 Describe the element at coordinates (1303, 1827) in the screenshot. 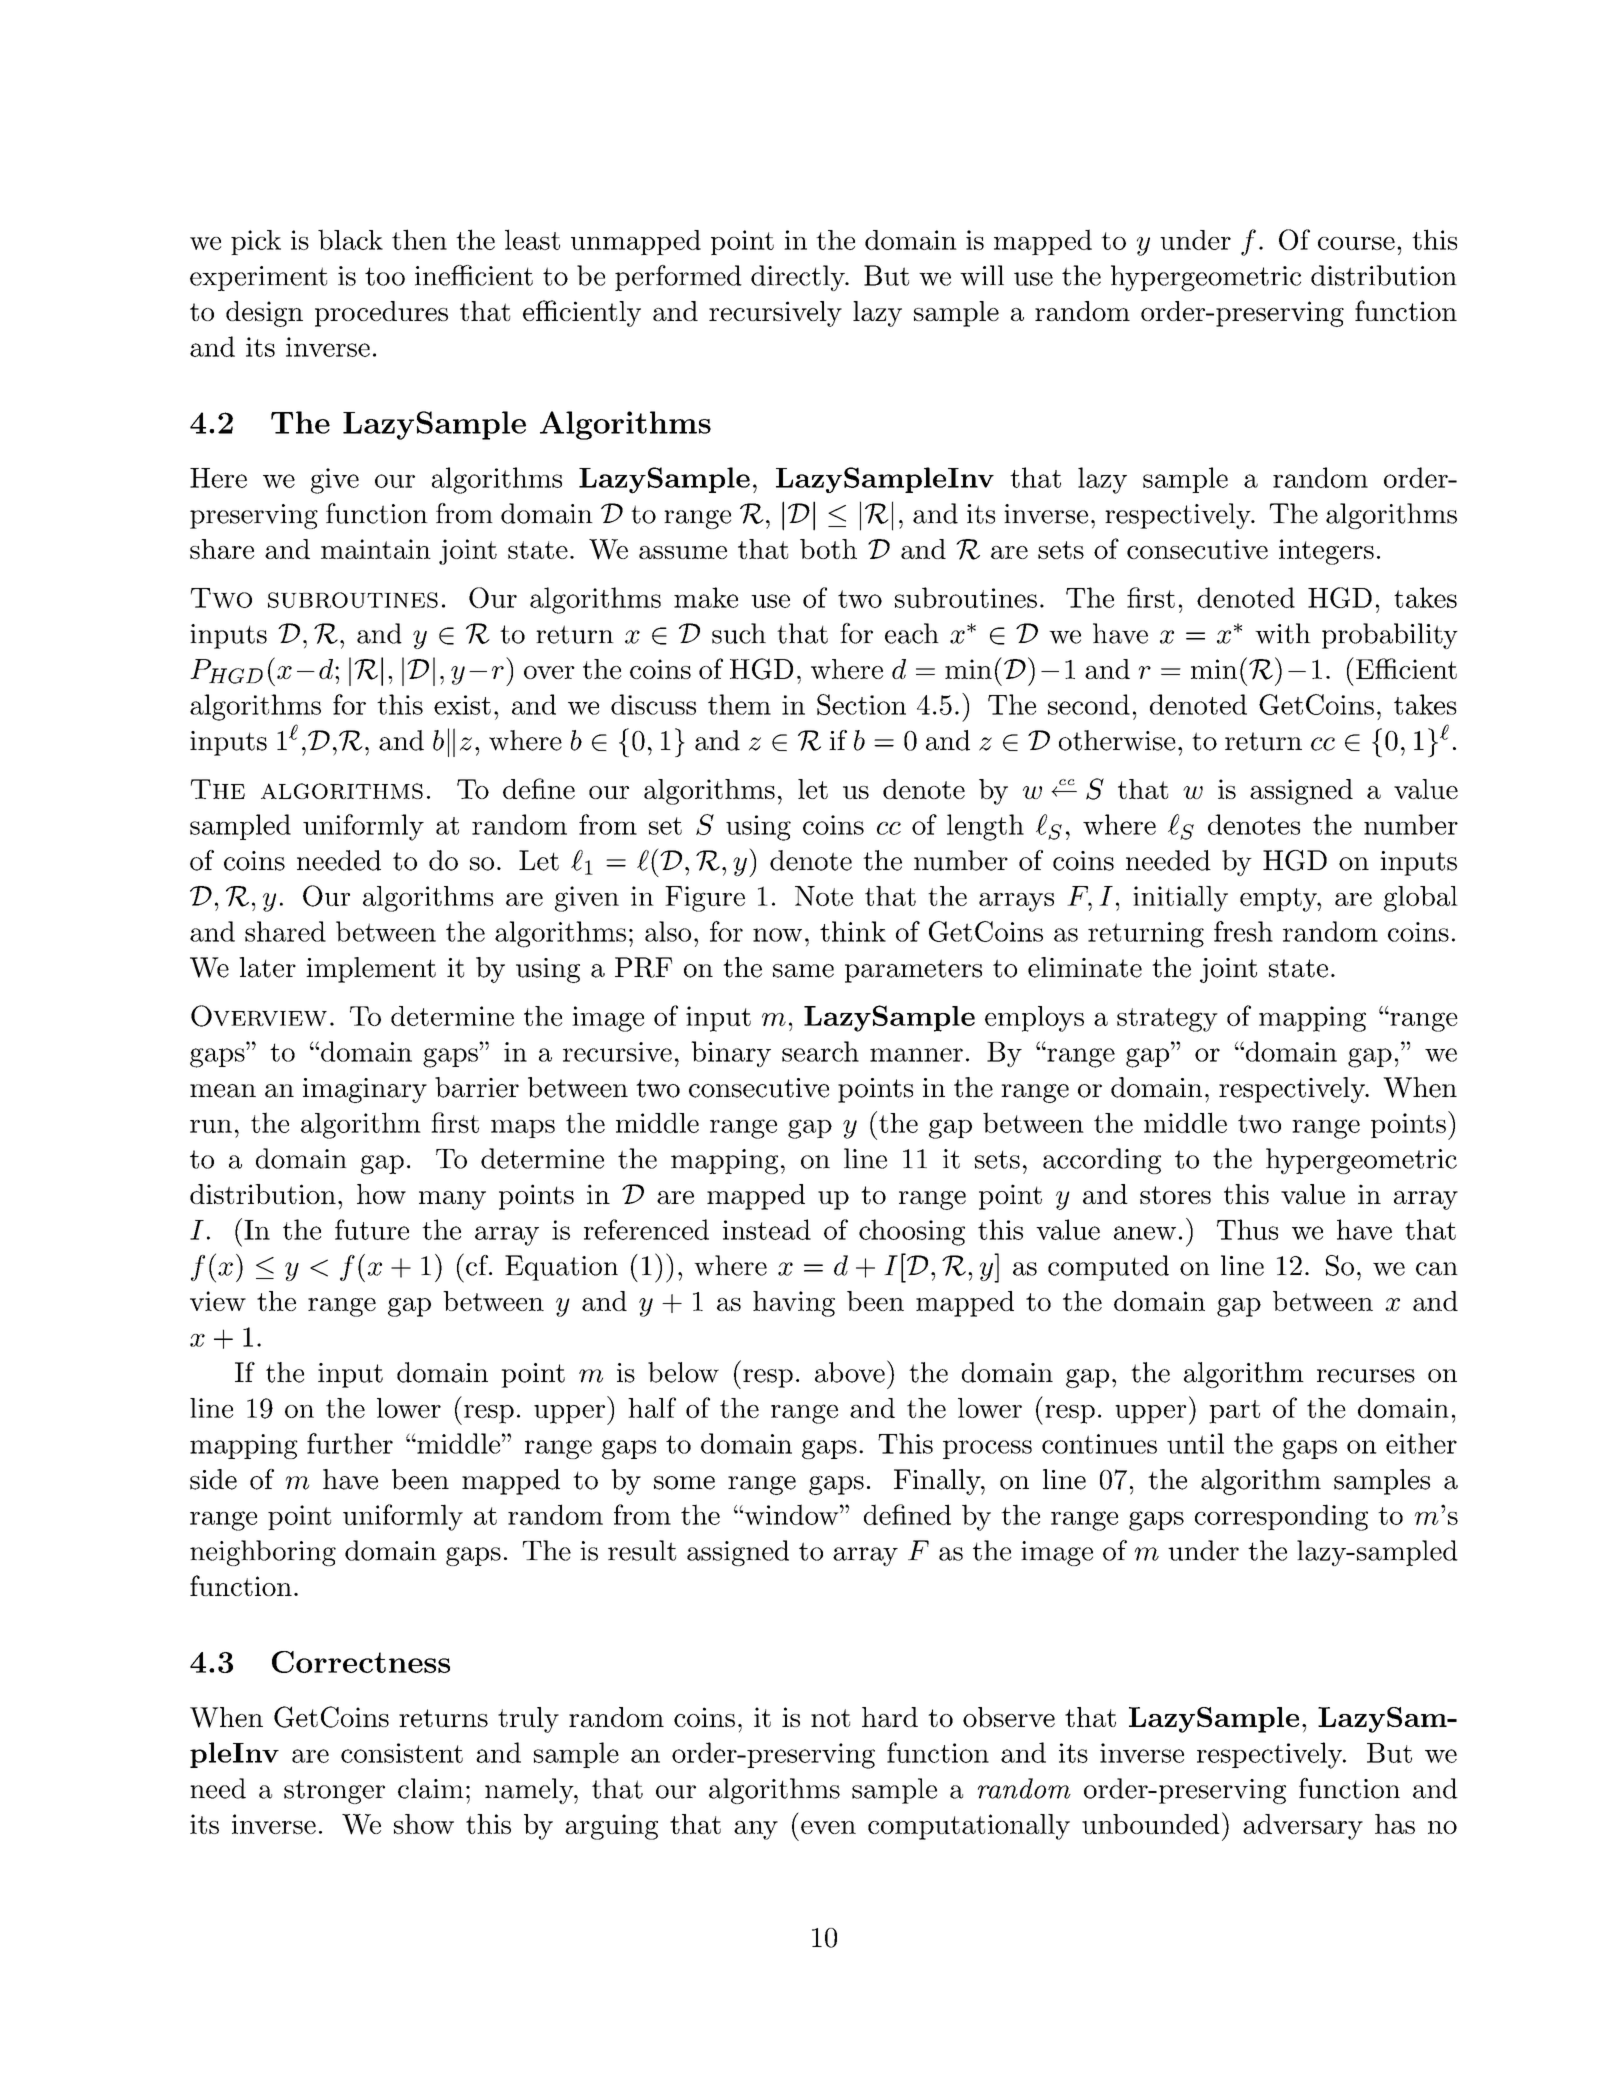

I see `adversary` at that location.
